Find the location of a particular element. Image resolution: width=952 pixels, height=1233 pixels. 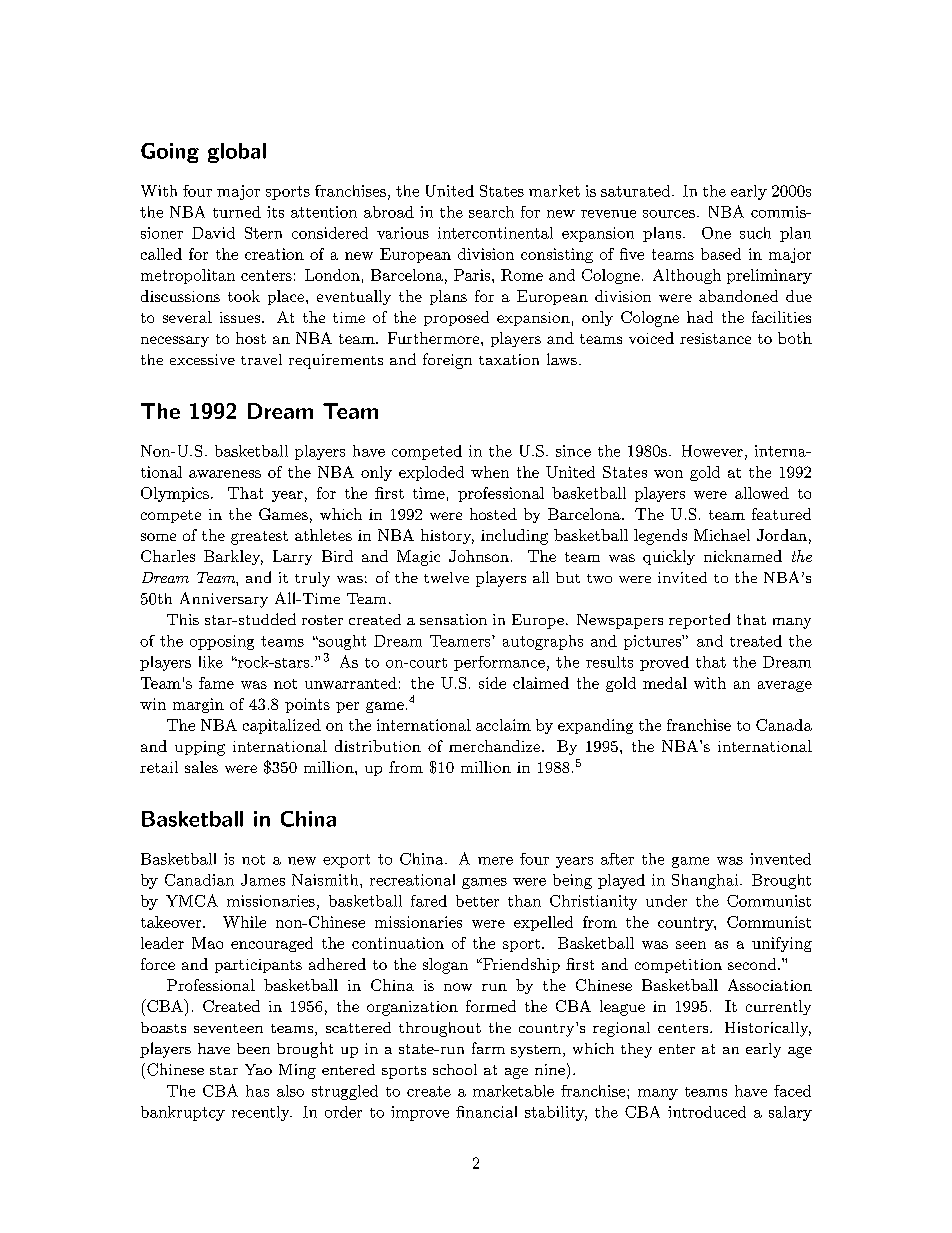

sales is located at coordinates (201, 767).
